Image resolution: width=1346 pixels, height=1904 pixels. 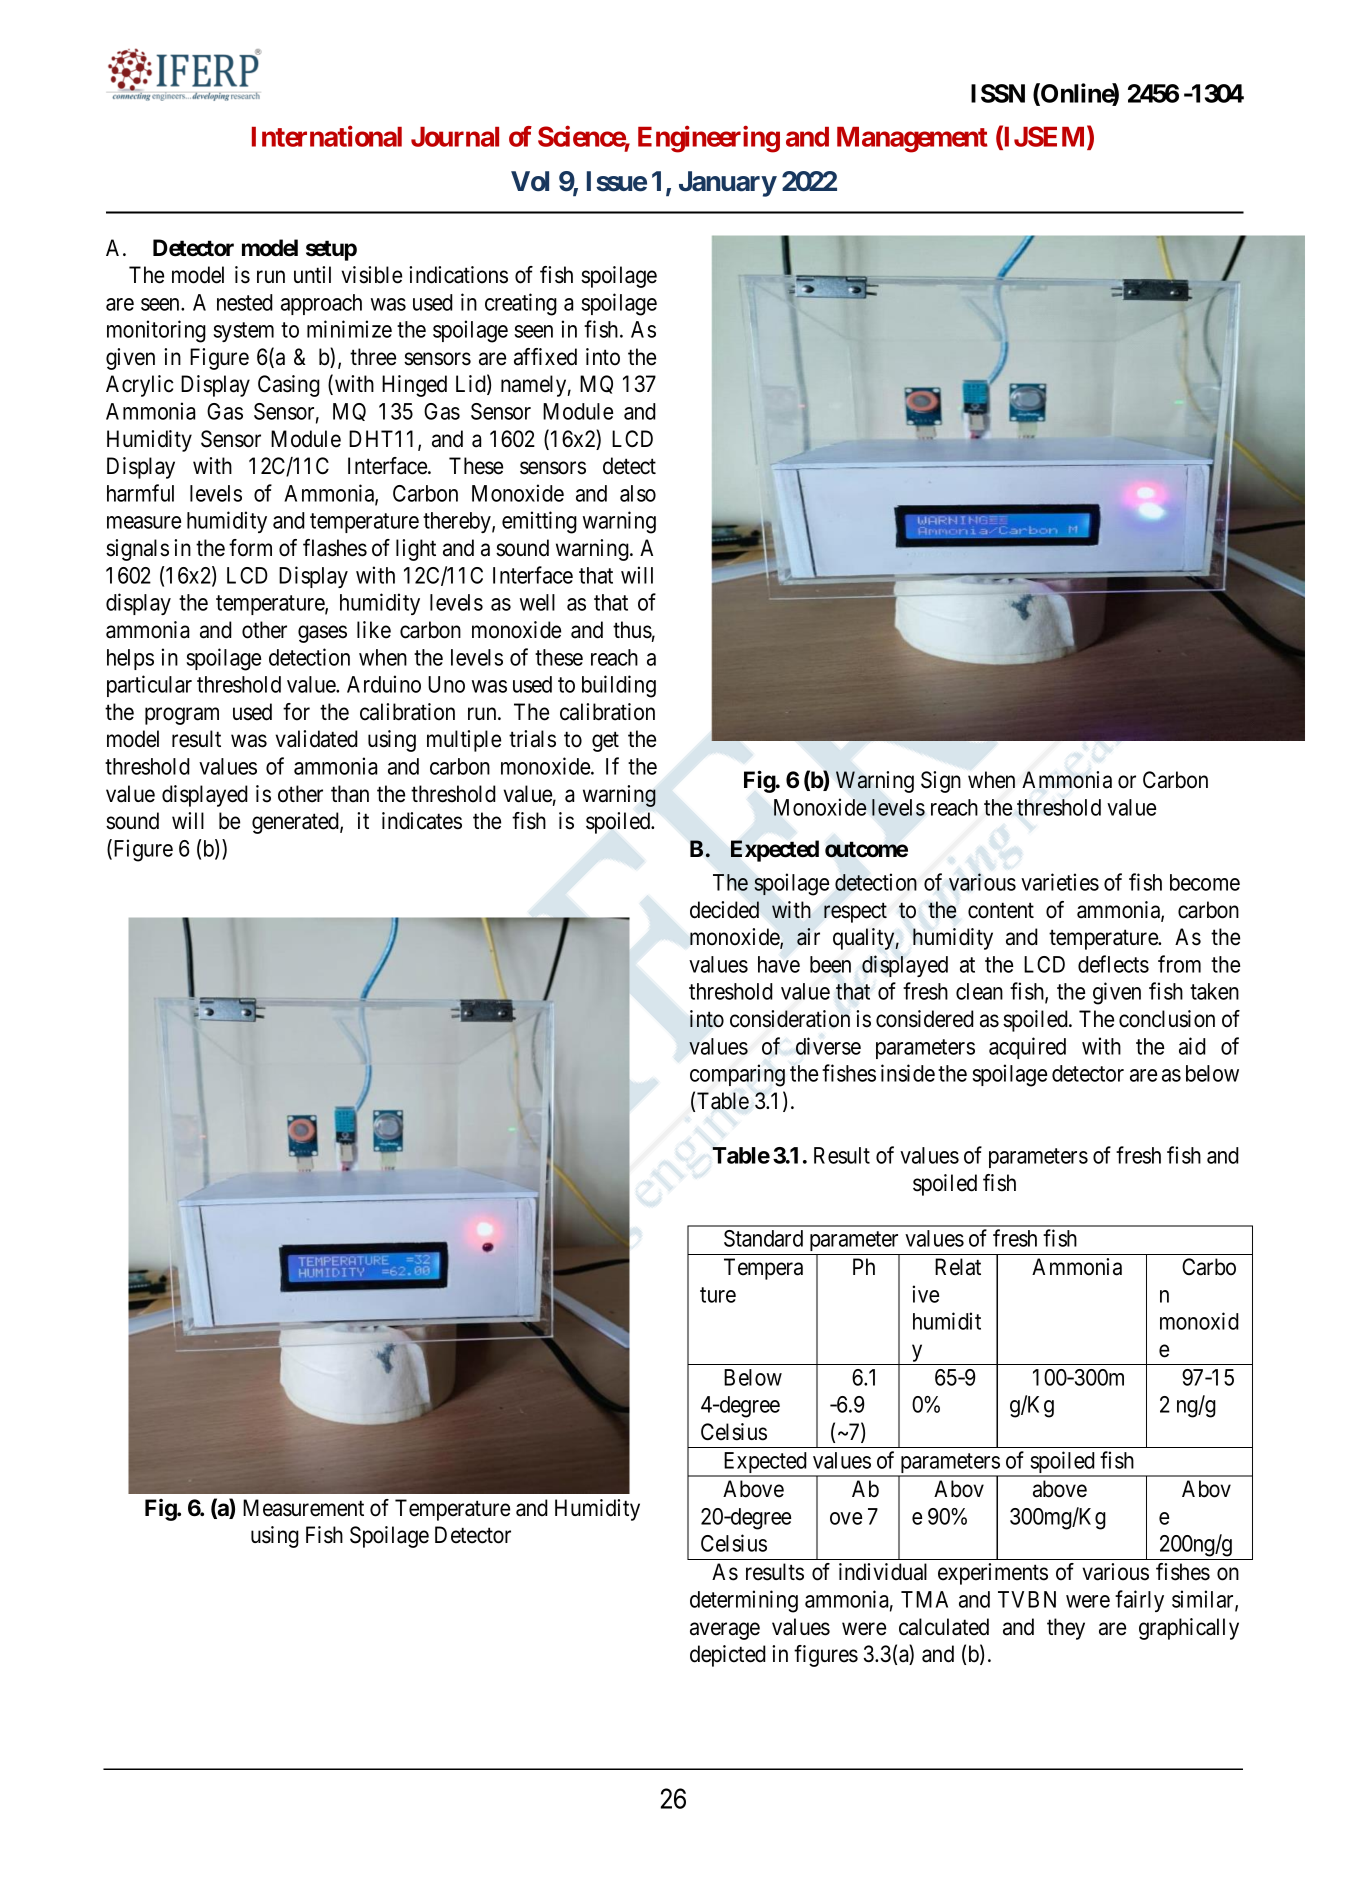 I want to click on varieties, so click(x=1060, y=882).
